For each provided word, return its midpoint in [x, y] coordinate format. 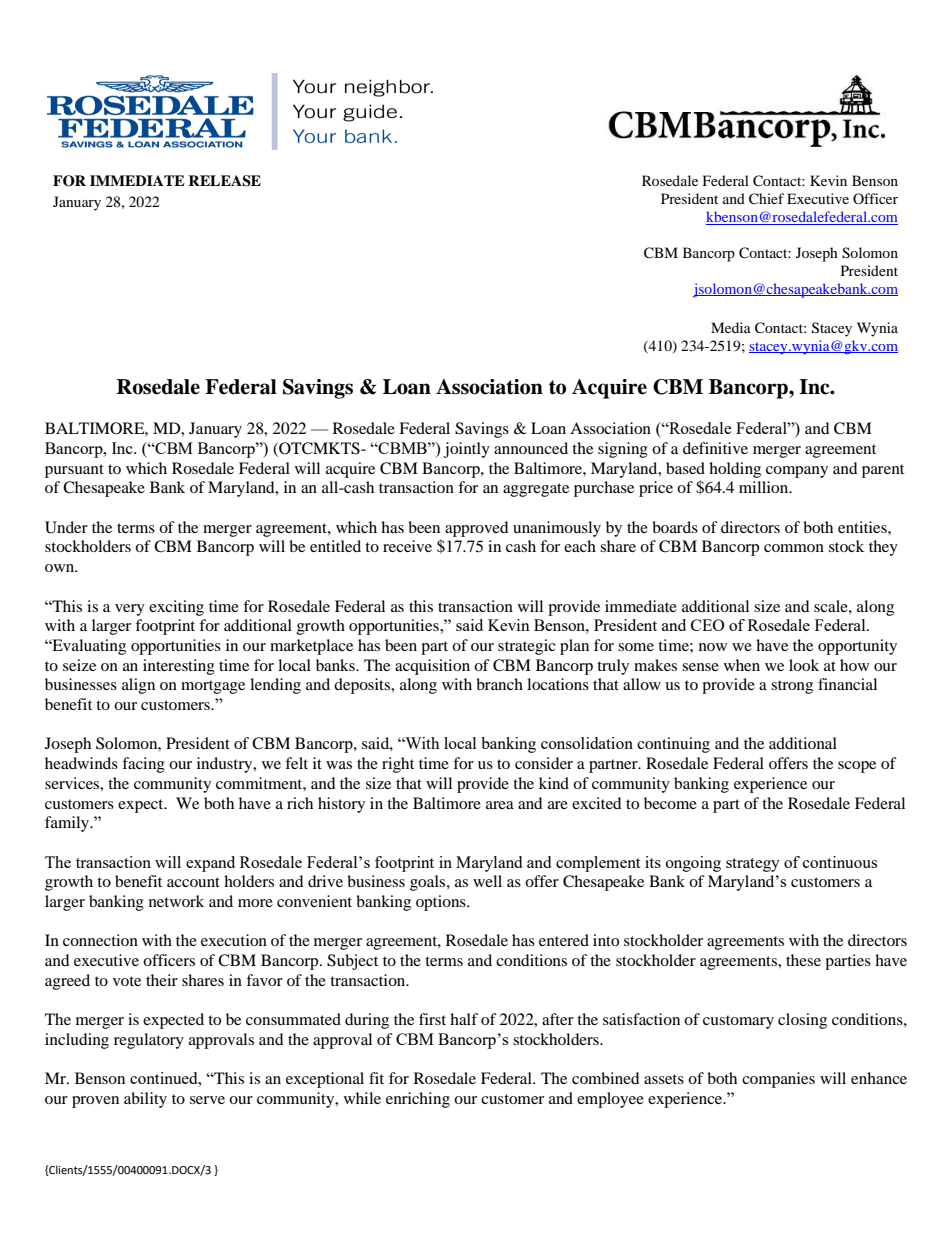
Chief [766, 199]
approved [477, 529]
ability [145, 1100]
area [500, 805]
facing [143, 765]
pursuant [74, 471]
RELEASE [224, 181]
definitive [715, 448]
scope [857, 767]
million [765, 487]
